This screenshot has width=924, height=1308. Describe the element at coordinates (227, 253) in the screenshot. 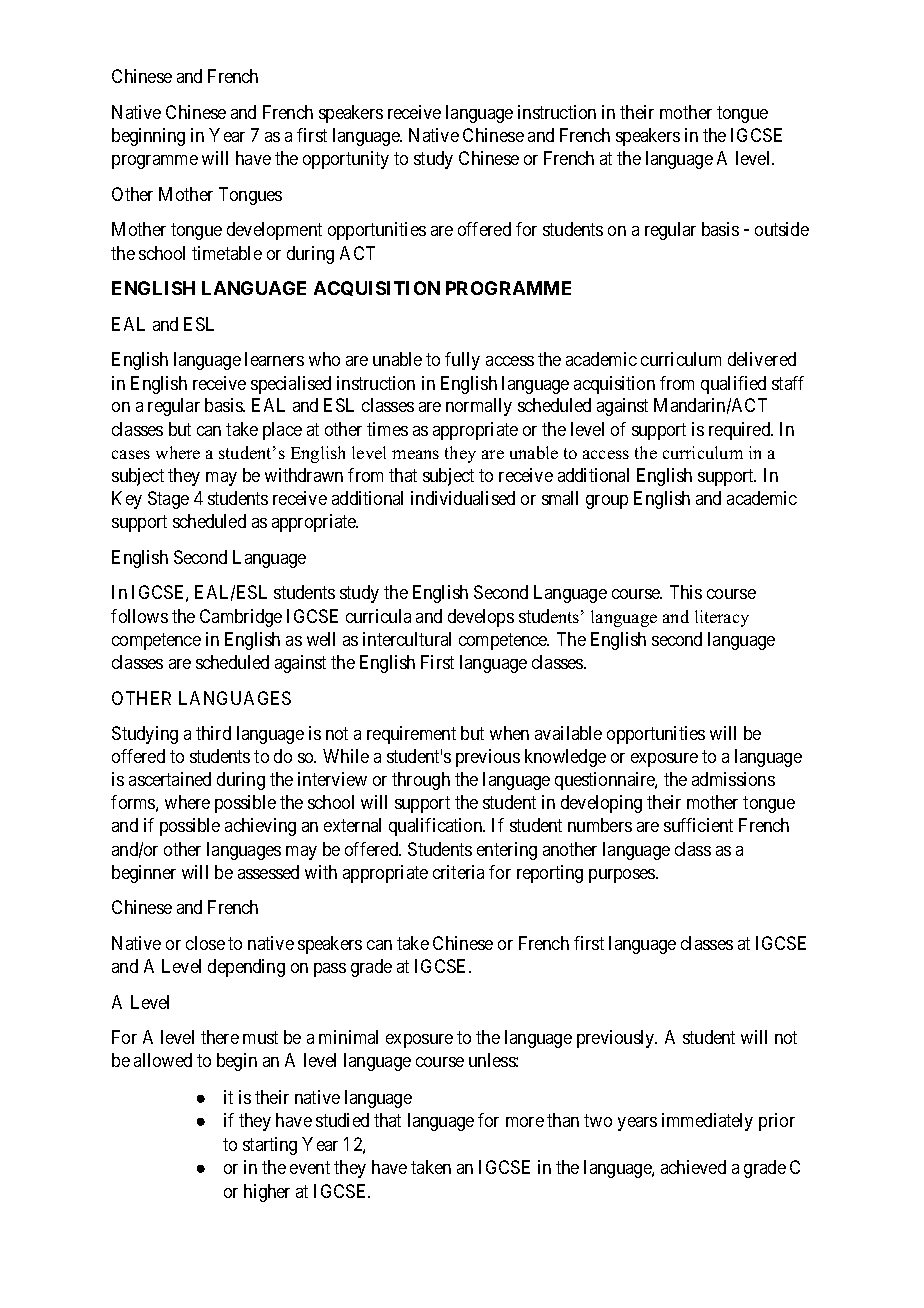

I see `timetable` at that location.
